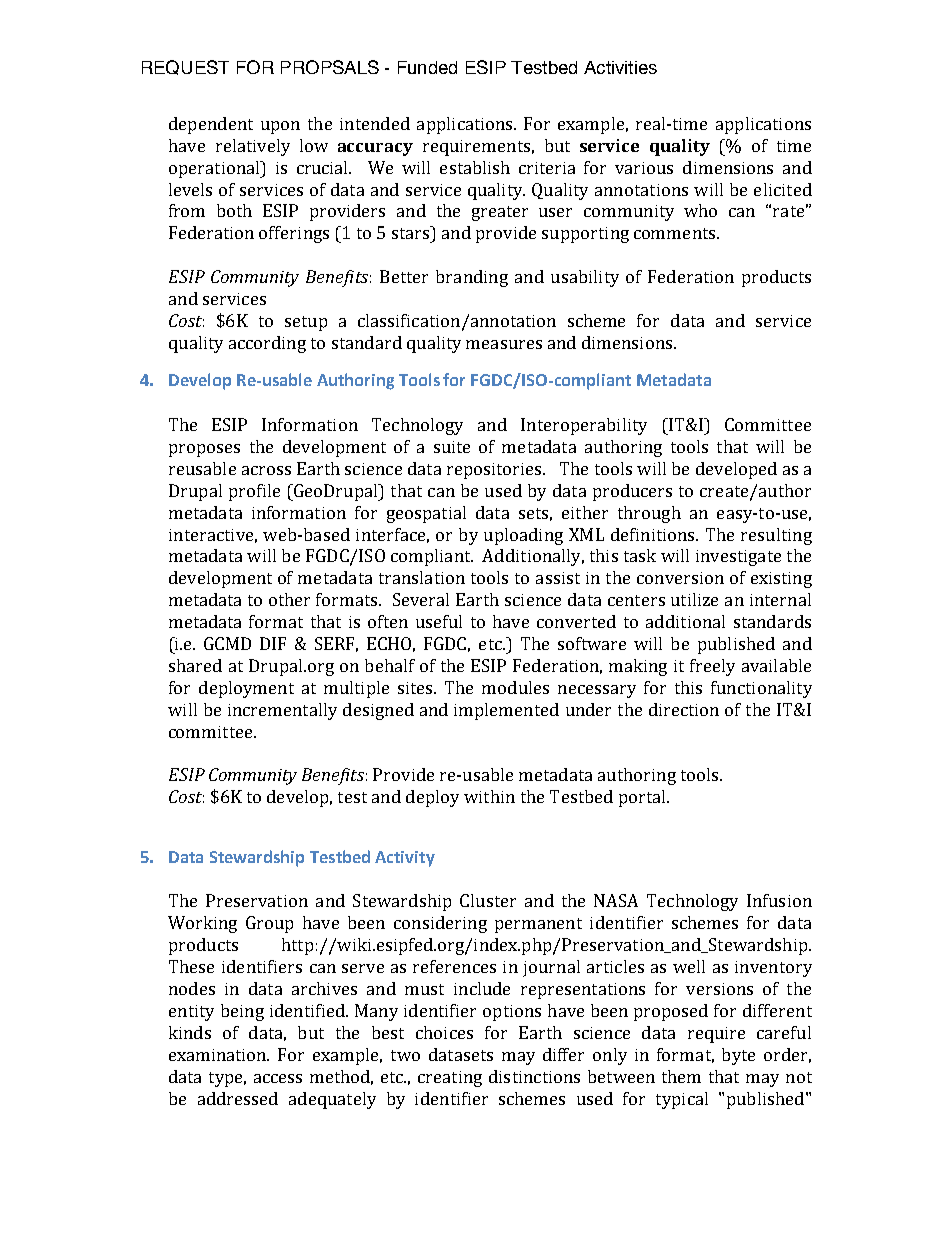 This screenshot has width=952, height=1233. Describe the element at coordinates (427, 67) in the screenshot. I see `Funded` at that location.
